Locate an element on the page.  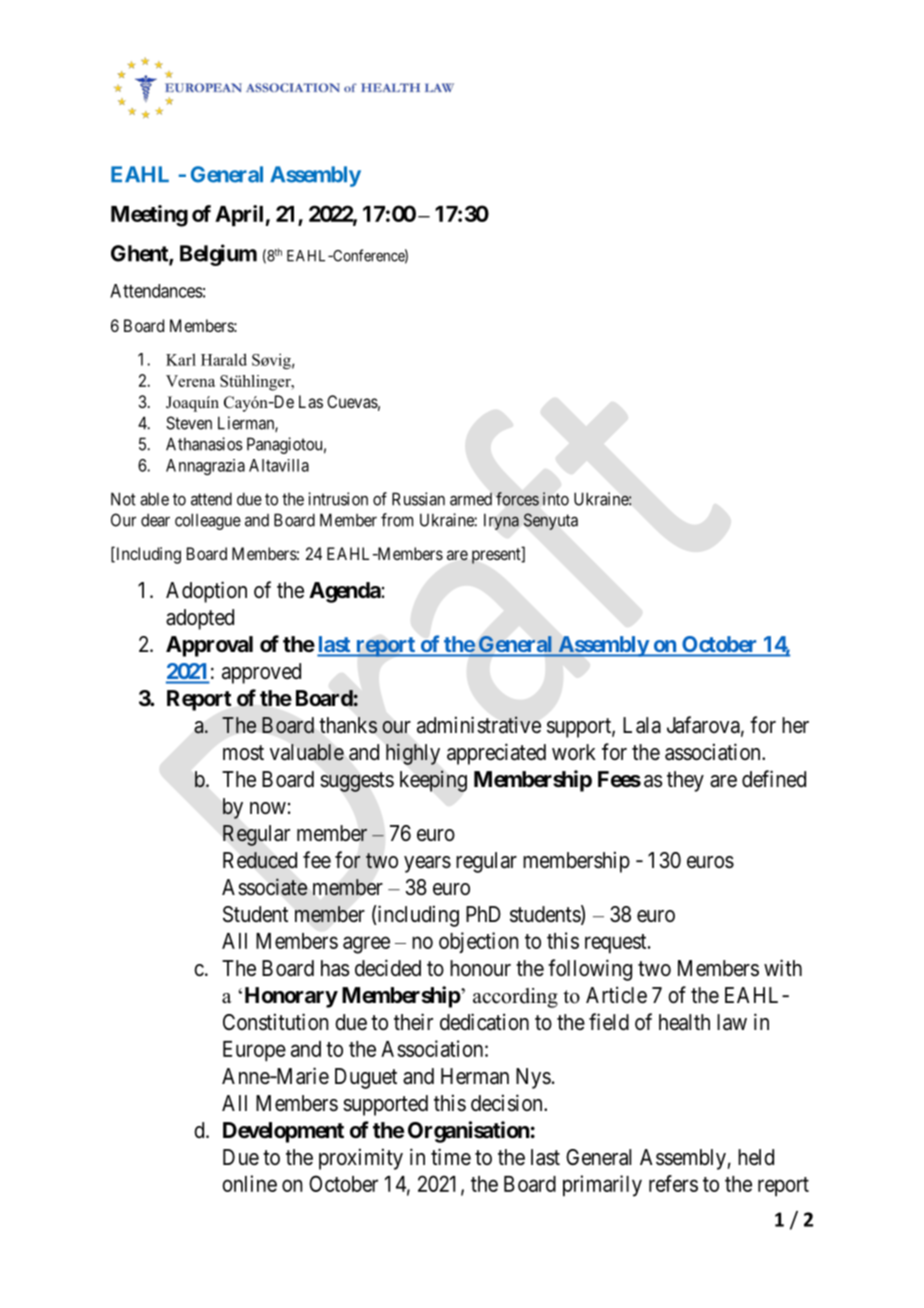
April is located at coordinates (239, 216).
